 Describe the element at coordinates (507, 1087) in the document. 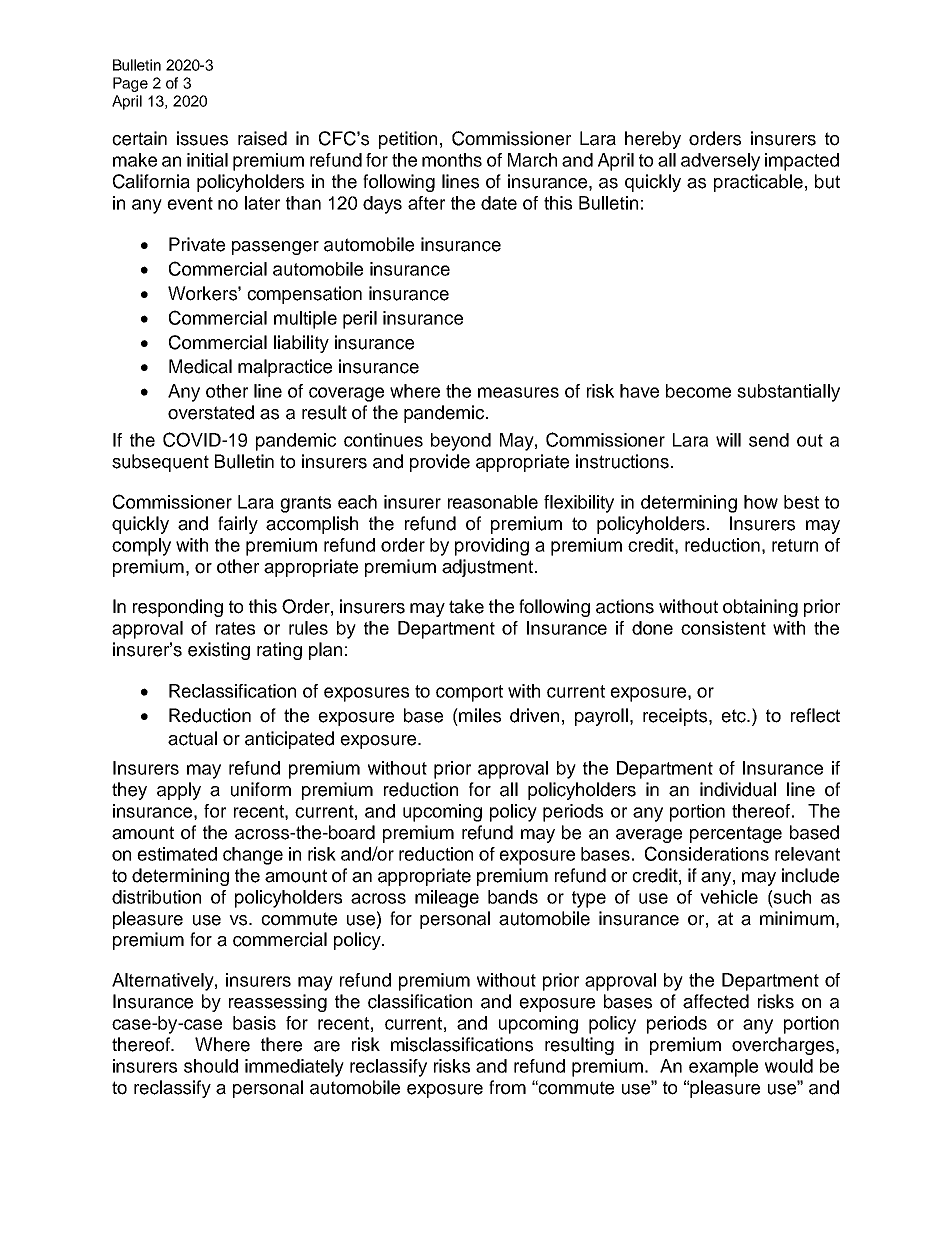

I see `from` at that location.
